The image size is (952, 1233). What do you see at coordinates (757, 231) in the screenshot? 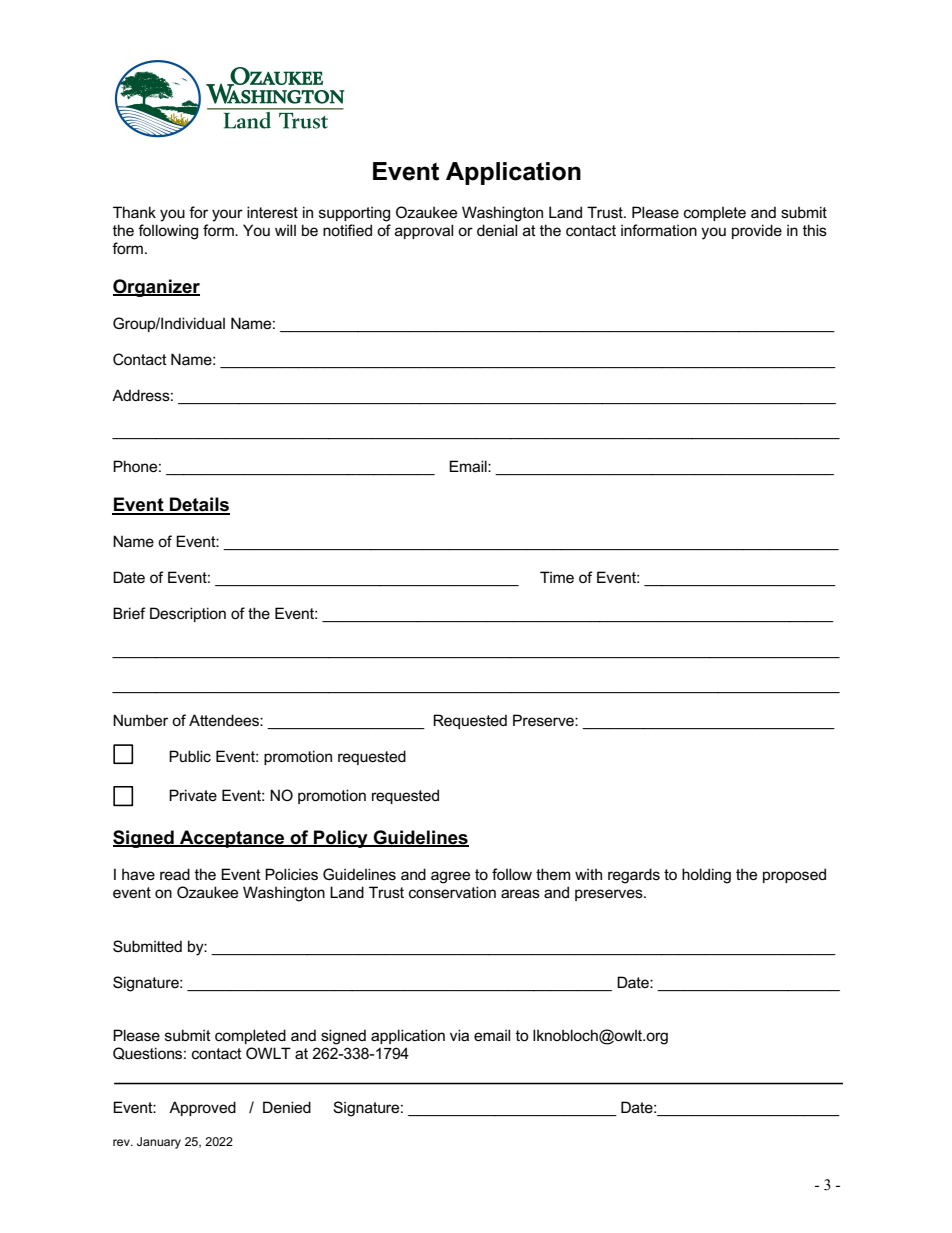
I see `provide` at bounding box center [757, 231].
